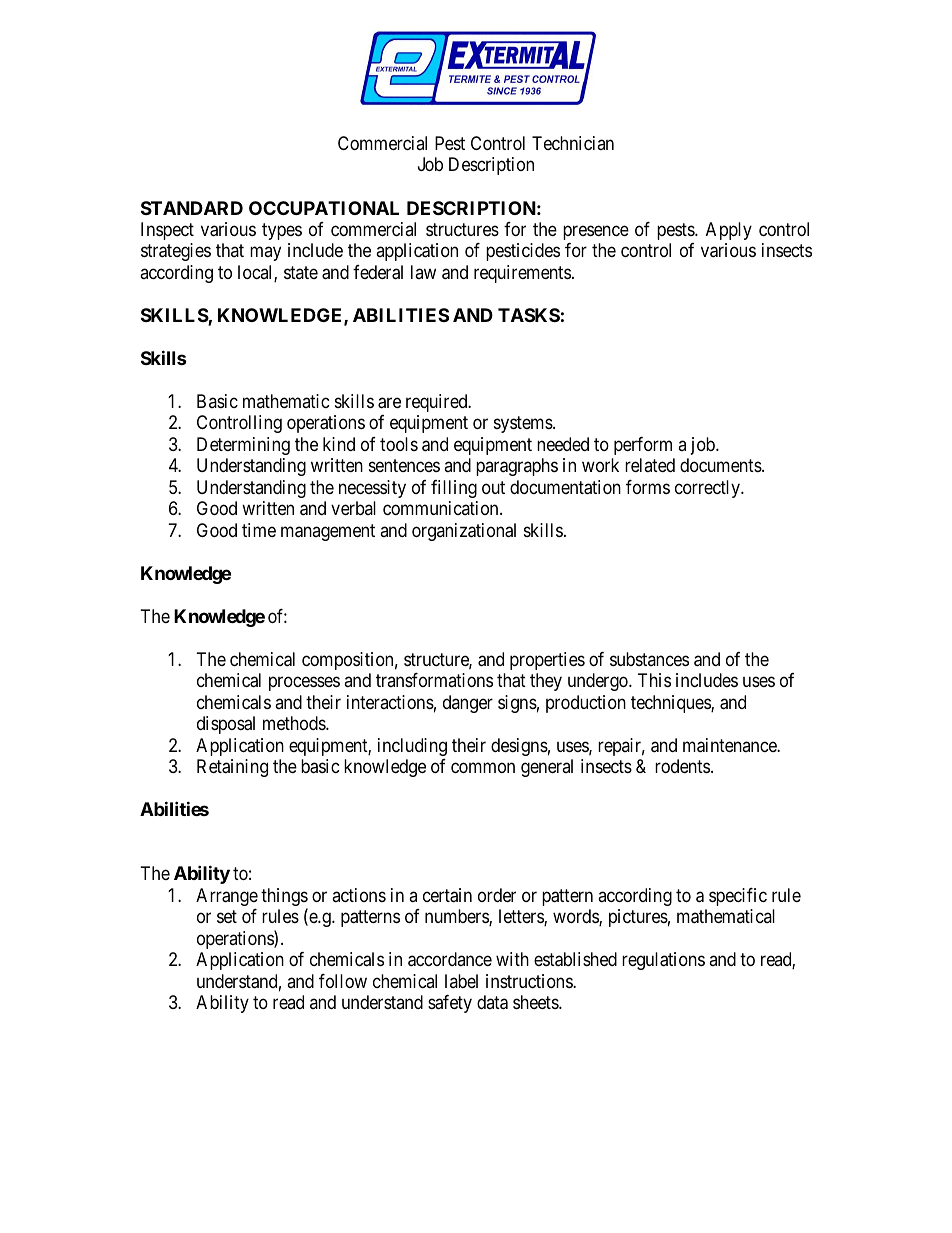  What do you see at coordinates (259, 530) in the screenshot?
I see `time` at bounding box center [259, 530].
